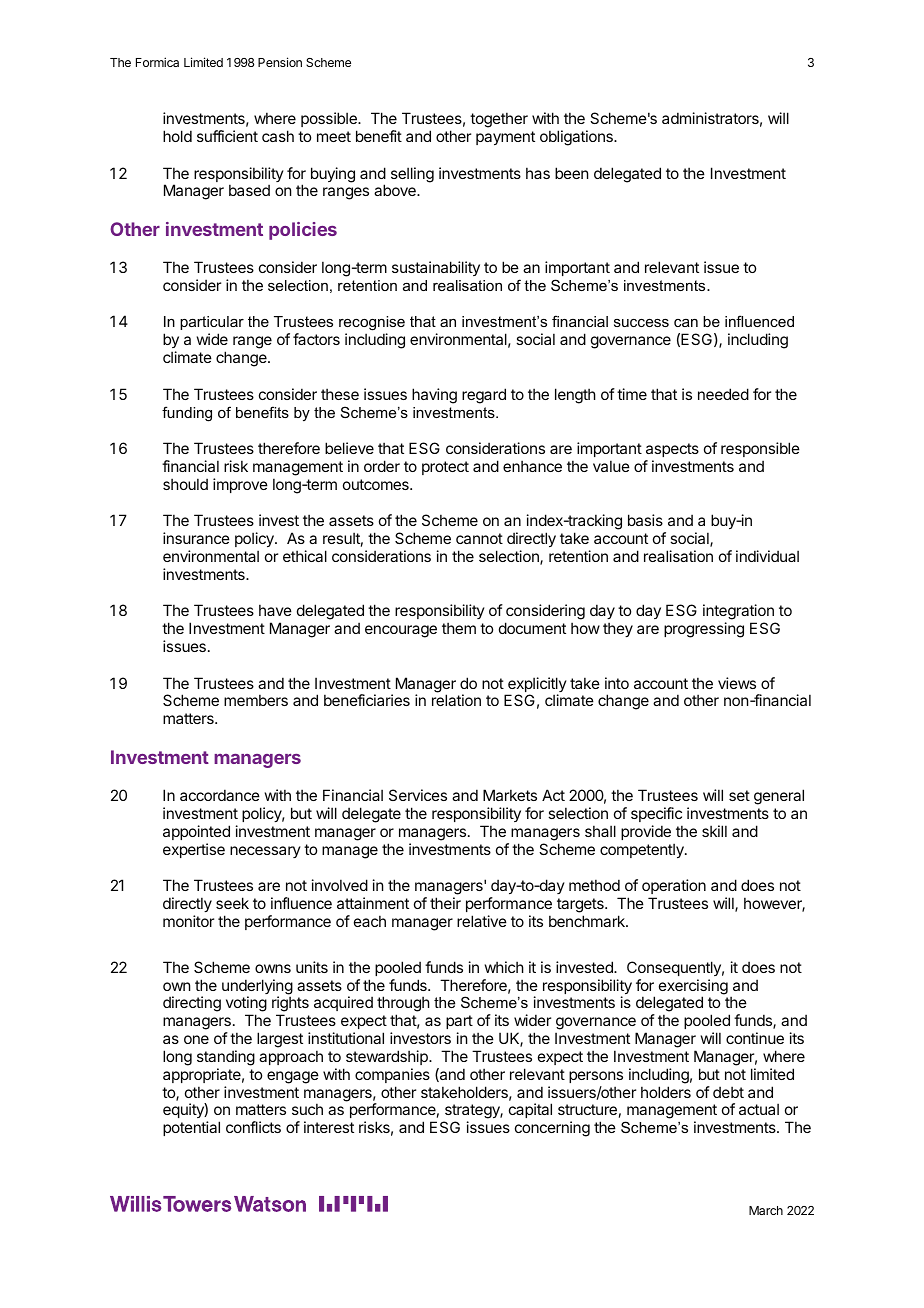  I want to click on obligations, so click(577, 138).
